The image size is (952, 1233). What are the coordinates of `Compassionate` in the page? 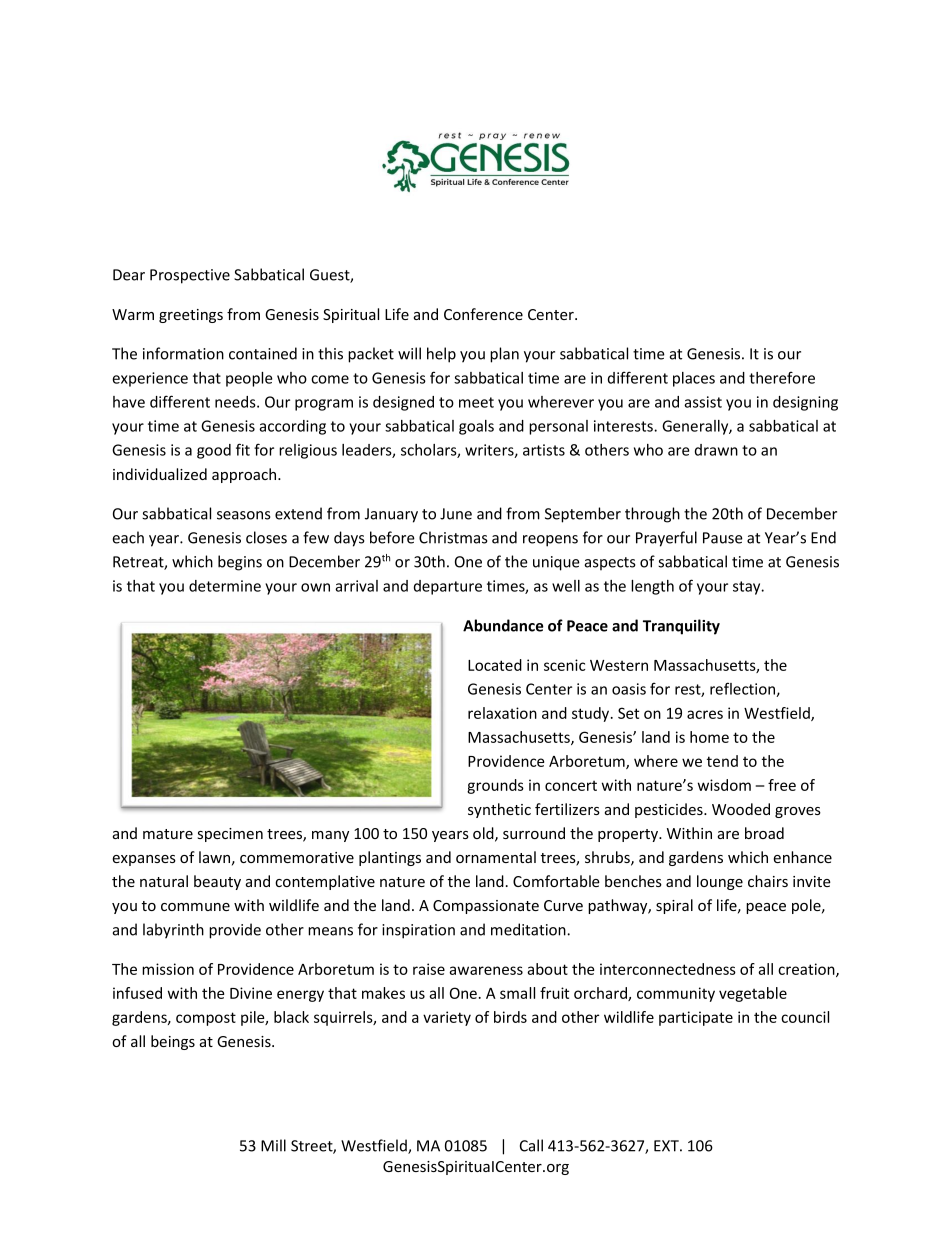 It's located at (486, 907).
